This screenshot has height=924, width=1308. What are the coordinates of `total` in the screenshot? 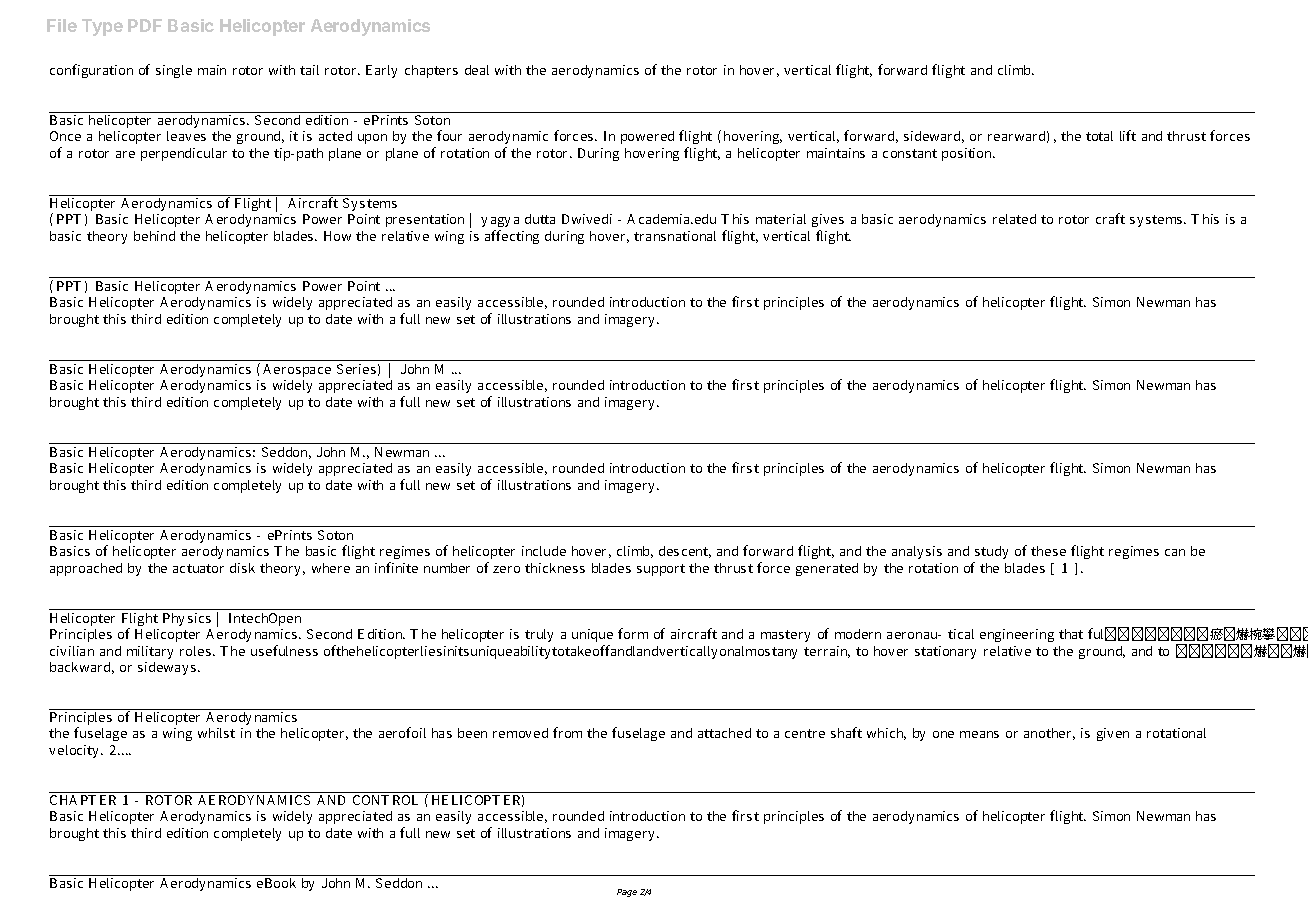 It's located at (1099, 136).
